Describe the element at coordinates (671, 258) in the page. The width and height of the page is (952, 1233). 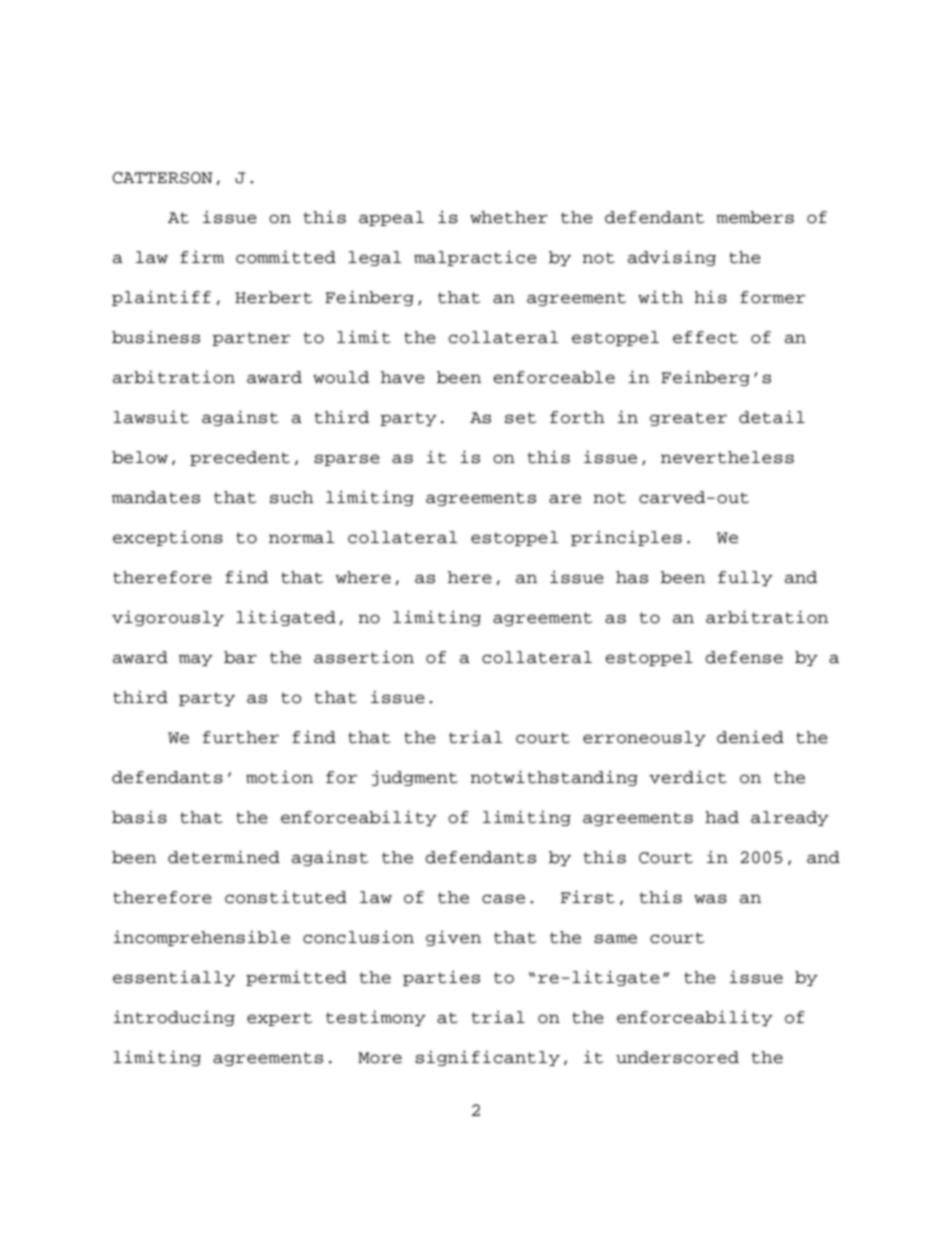
I see `advising` at that location.
